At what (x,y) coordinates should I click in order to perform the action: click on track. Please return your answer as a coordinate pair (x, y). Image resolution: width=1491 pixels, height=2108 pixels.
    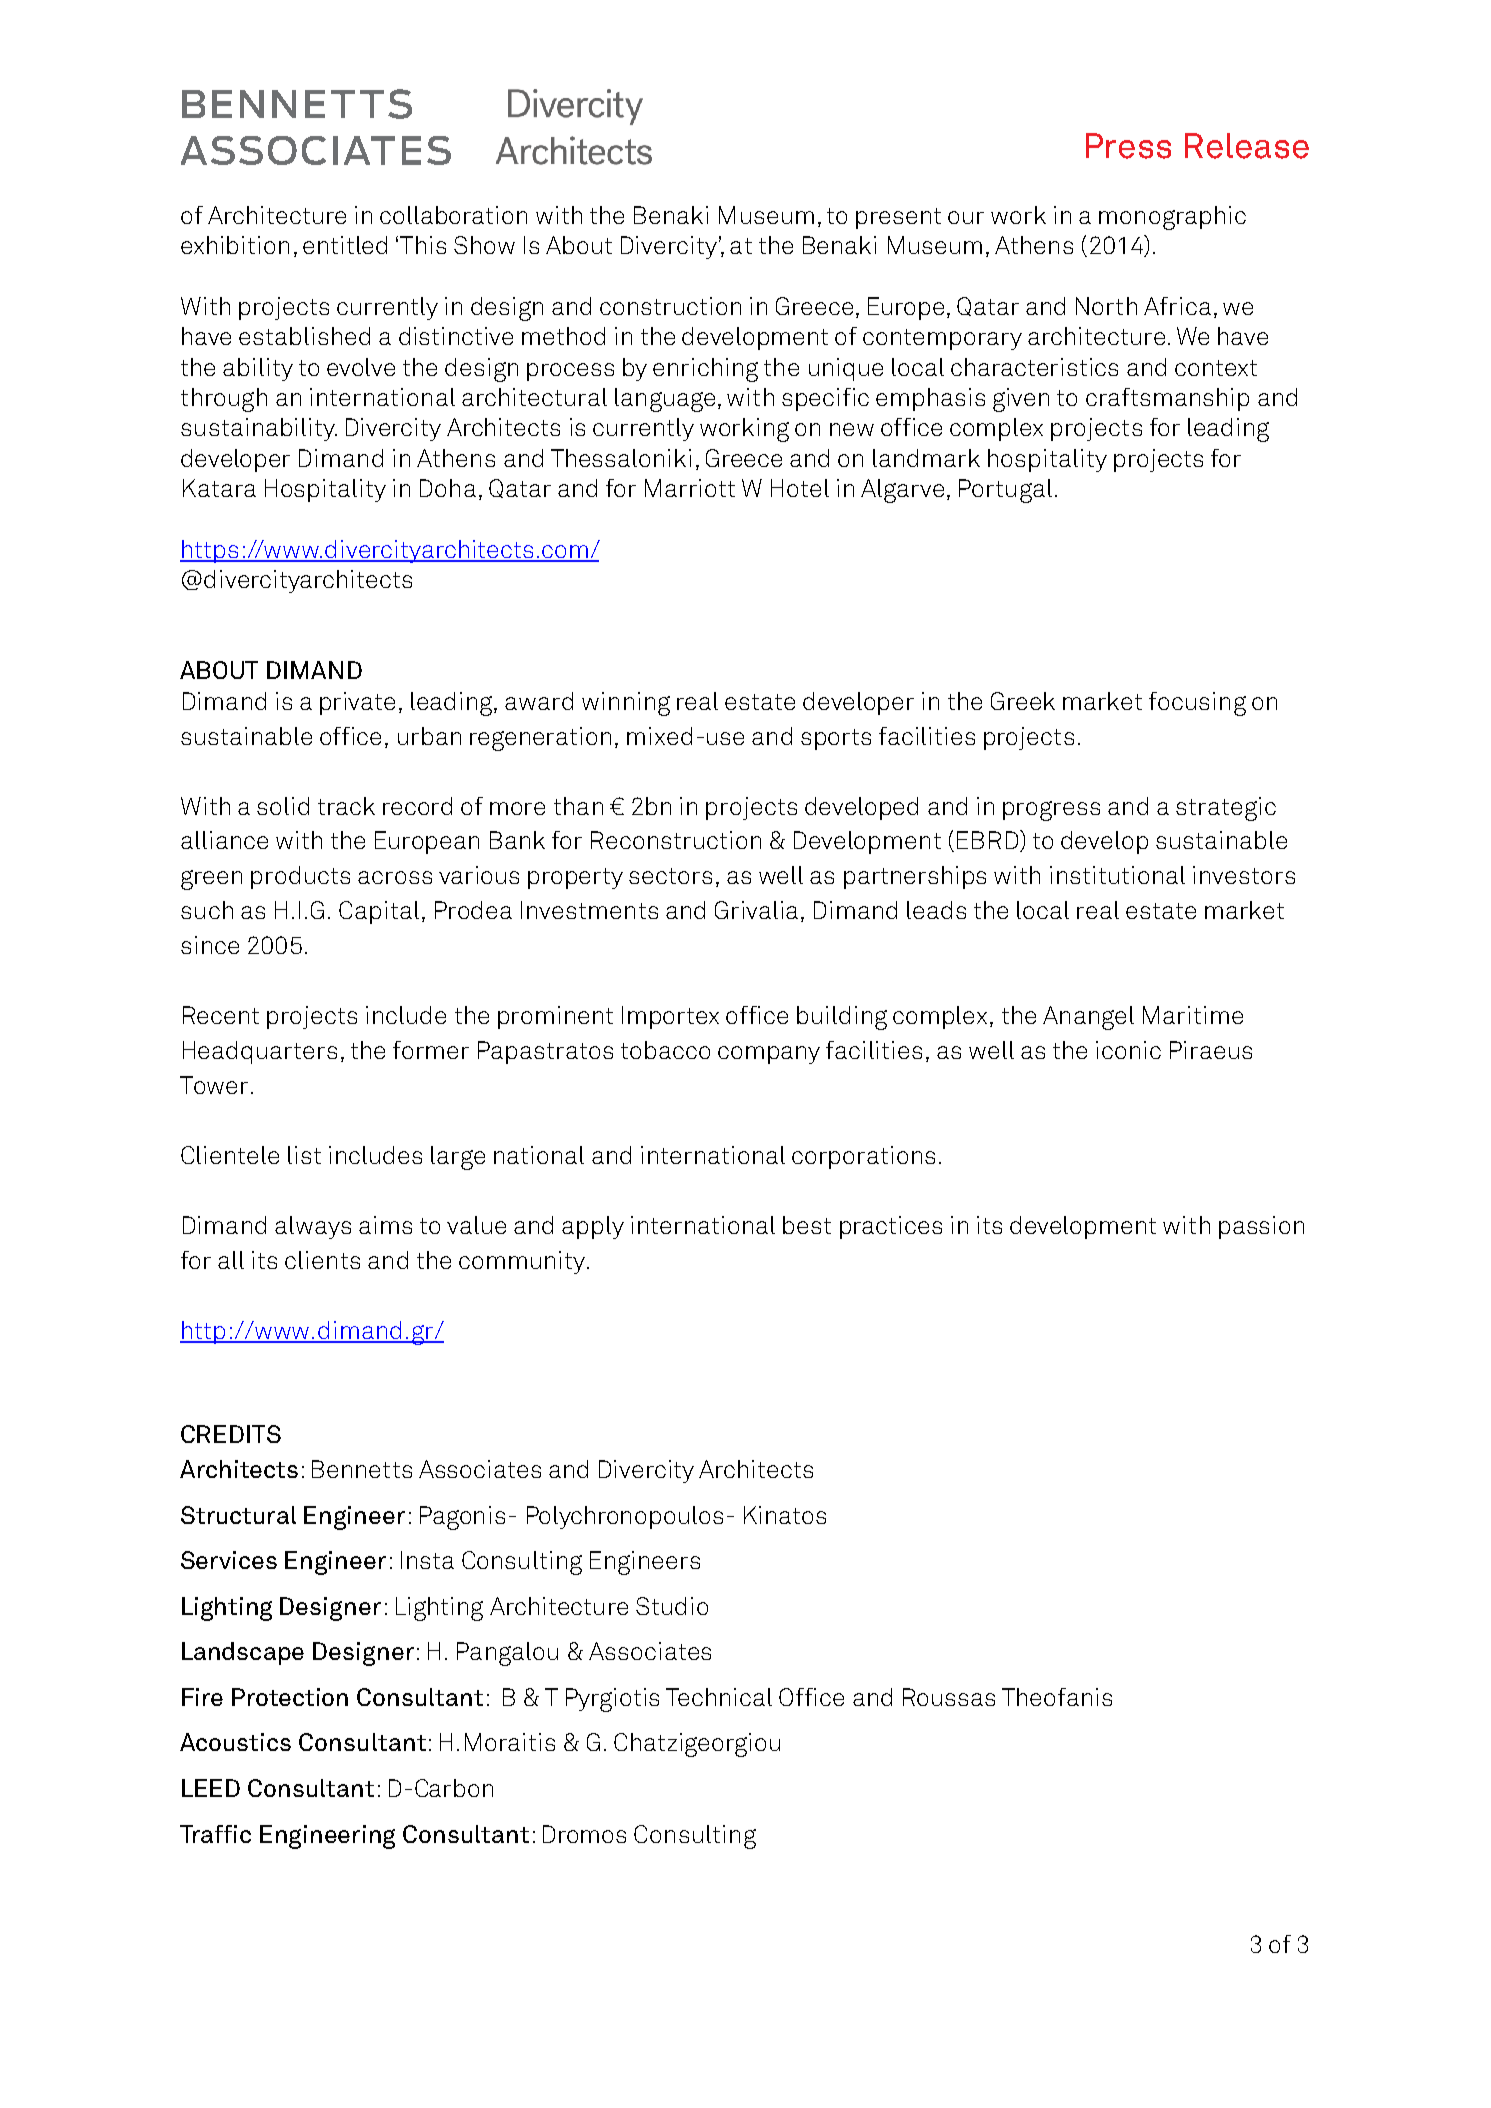
    Looking at the image, I should click on (346, 806).
